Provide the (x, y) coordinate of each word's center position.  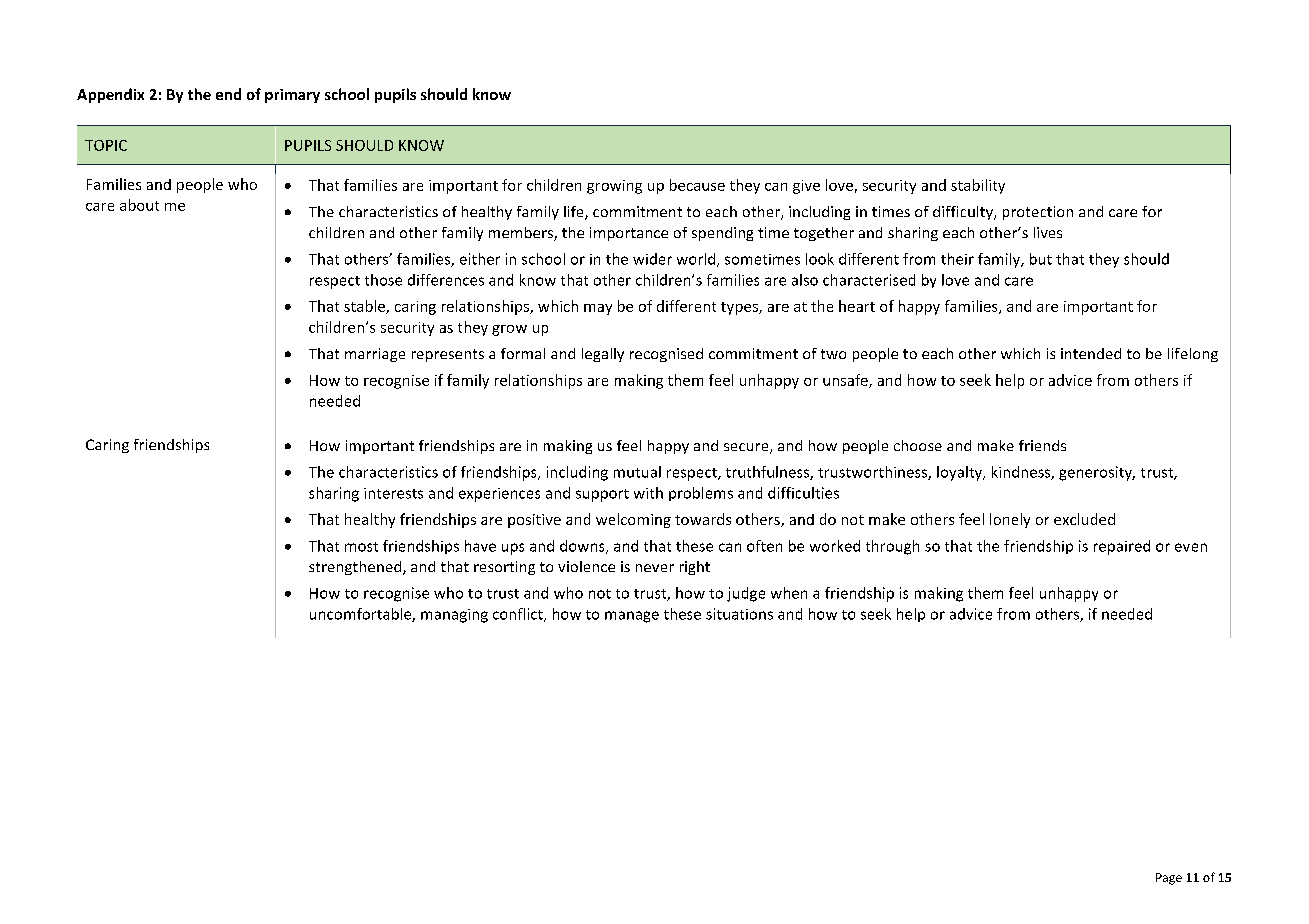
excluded (1084, 519)
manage (632, 617)
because (697, 185)
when (789, 593)
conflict (519, 615)
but (1041, 259)
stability (978, 186)
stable (365, 307)
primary (292, 96)
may (598, 309)
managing (454, 616)
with (648, 493)
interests (393, 493)
